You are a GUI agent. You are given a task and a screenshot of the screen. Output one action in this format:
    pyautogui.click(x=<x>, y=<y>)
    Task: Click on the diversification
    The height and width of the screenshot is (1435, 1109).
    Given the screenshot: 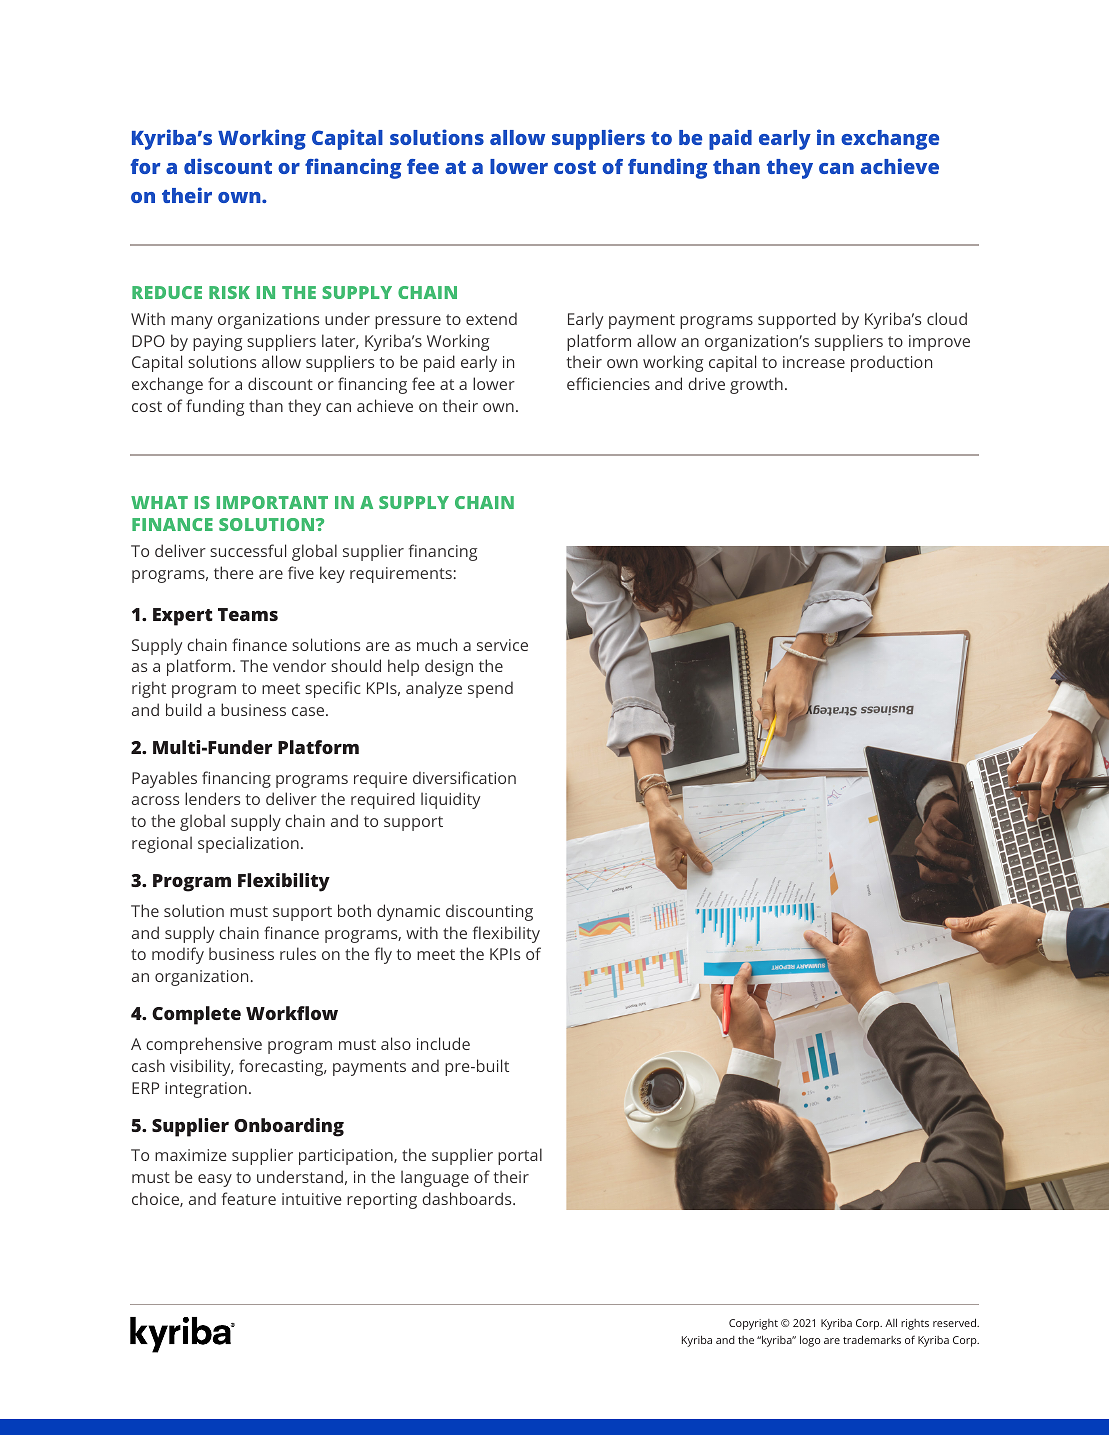 What is the action you would take?
    pyautogui.click(x=464, y=777)
